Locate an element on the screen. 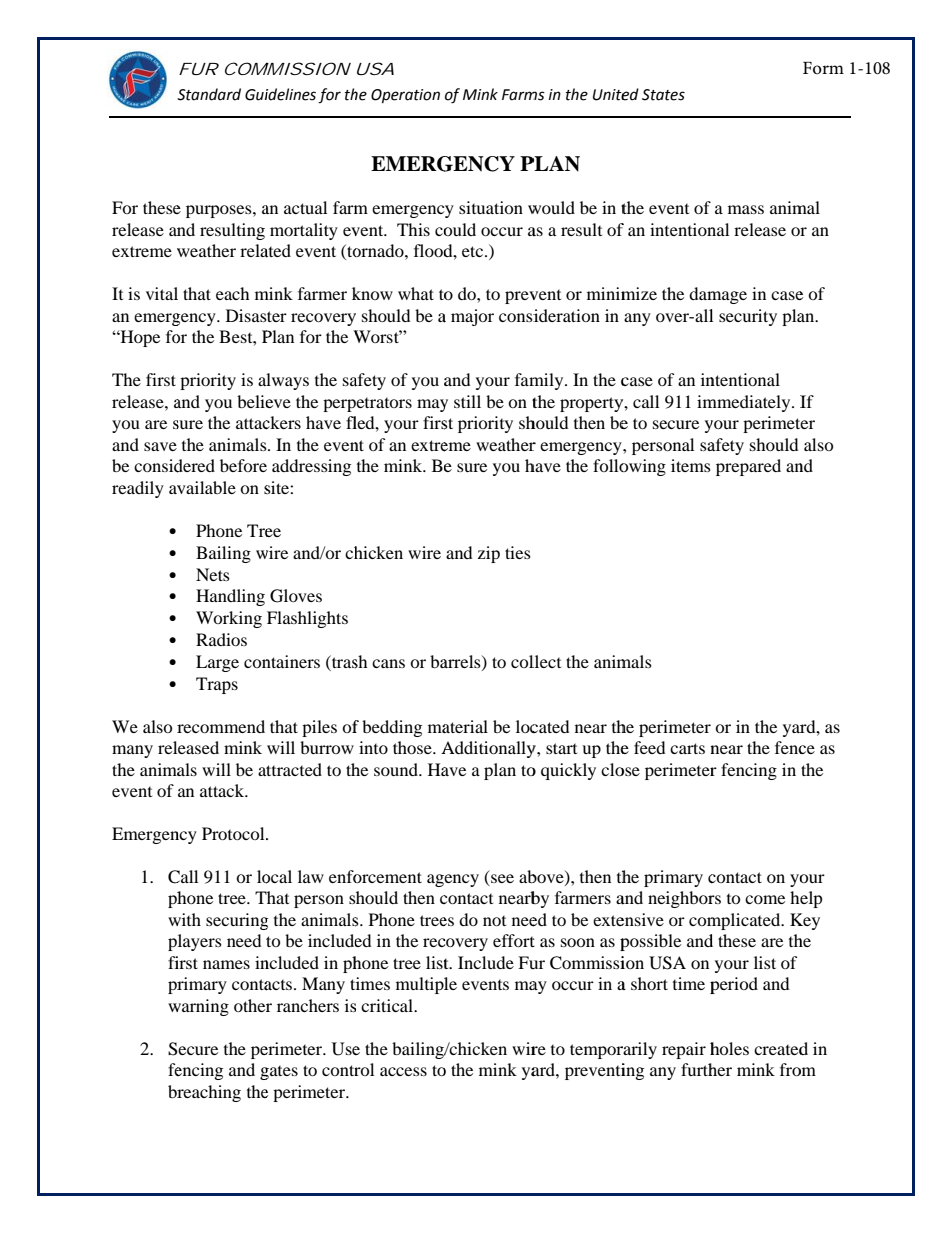 The width and height of the screenshot is (952, 1233). carts is located at coordinates (687, 748).
